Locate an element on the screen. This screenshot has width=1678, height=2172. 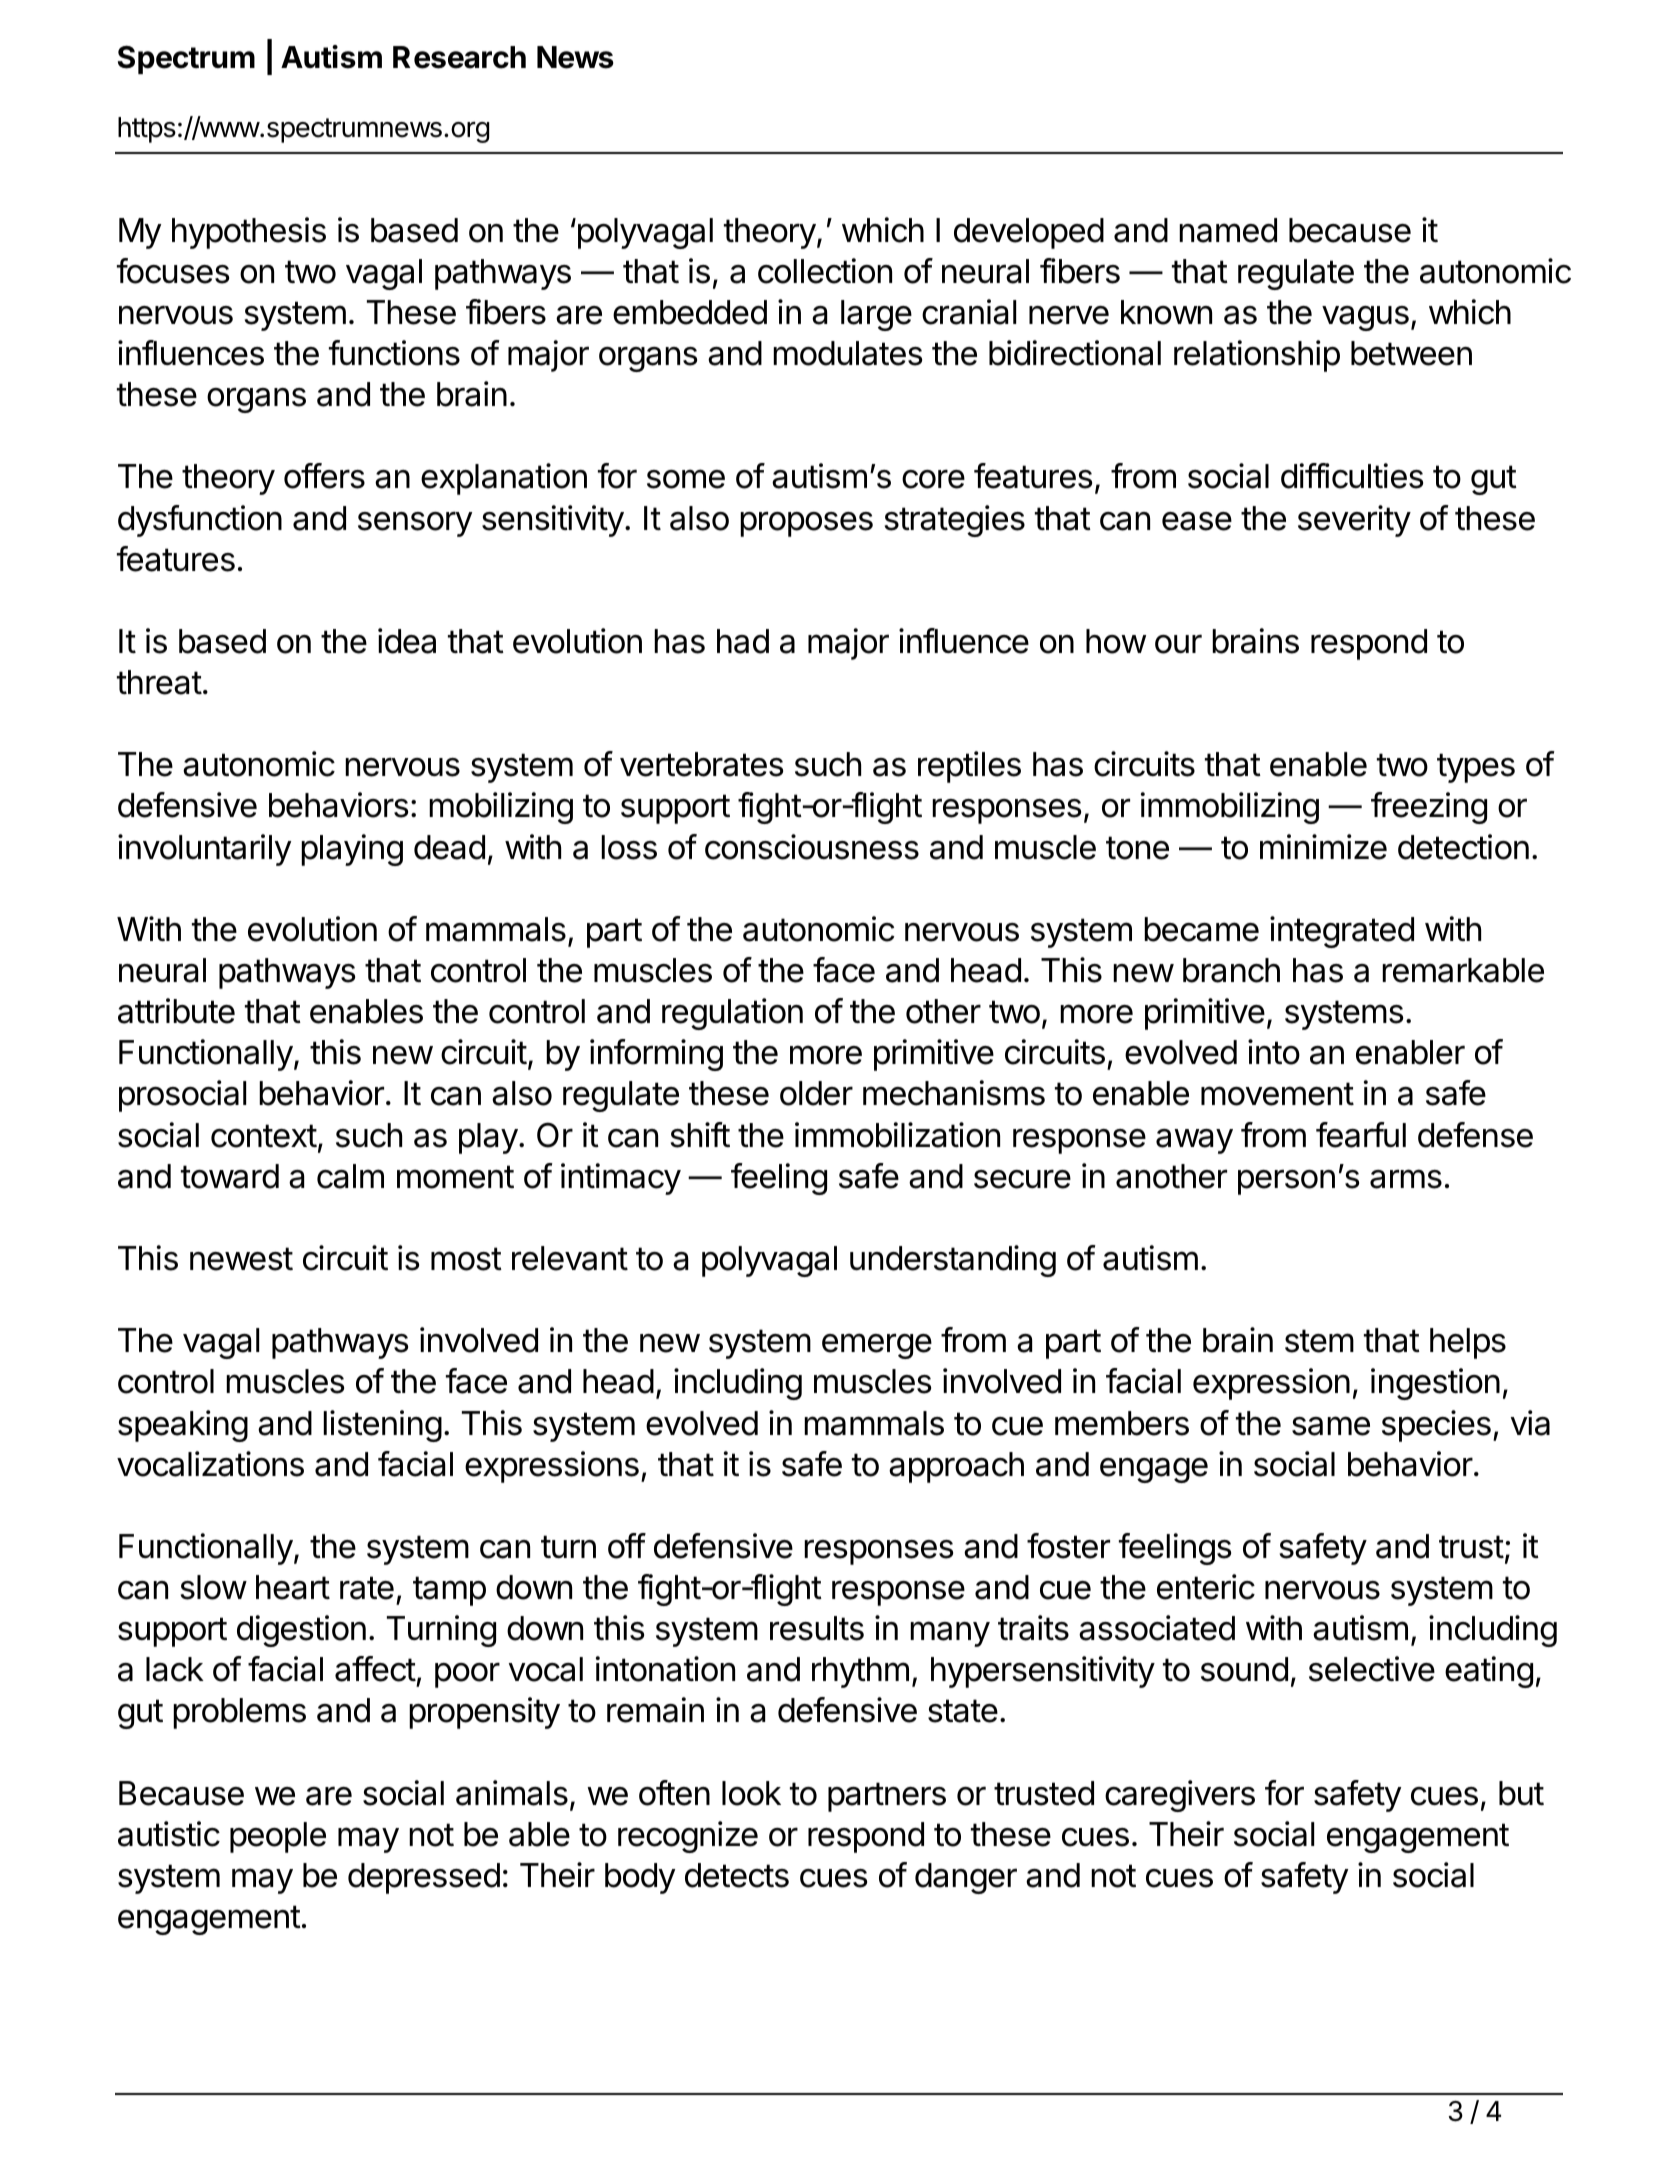
collection is located at coordinates (825, 271).
